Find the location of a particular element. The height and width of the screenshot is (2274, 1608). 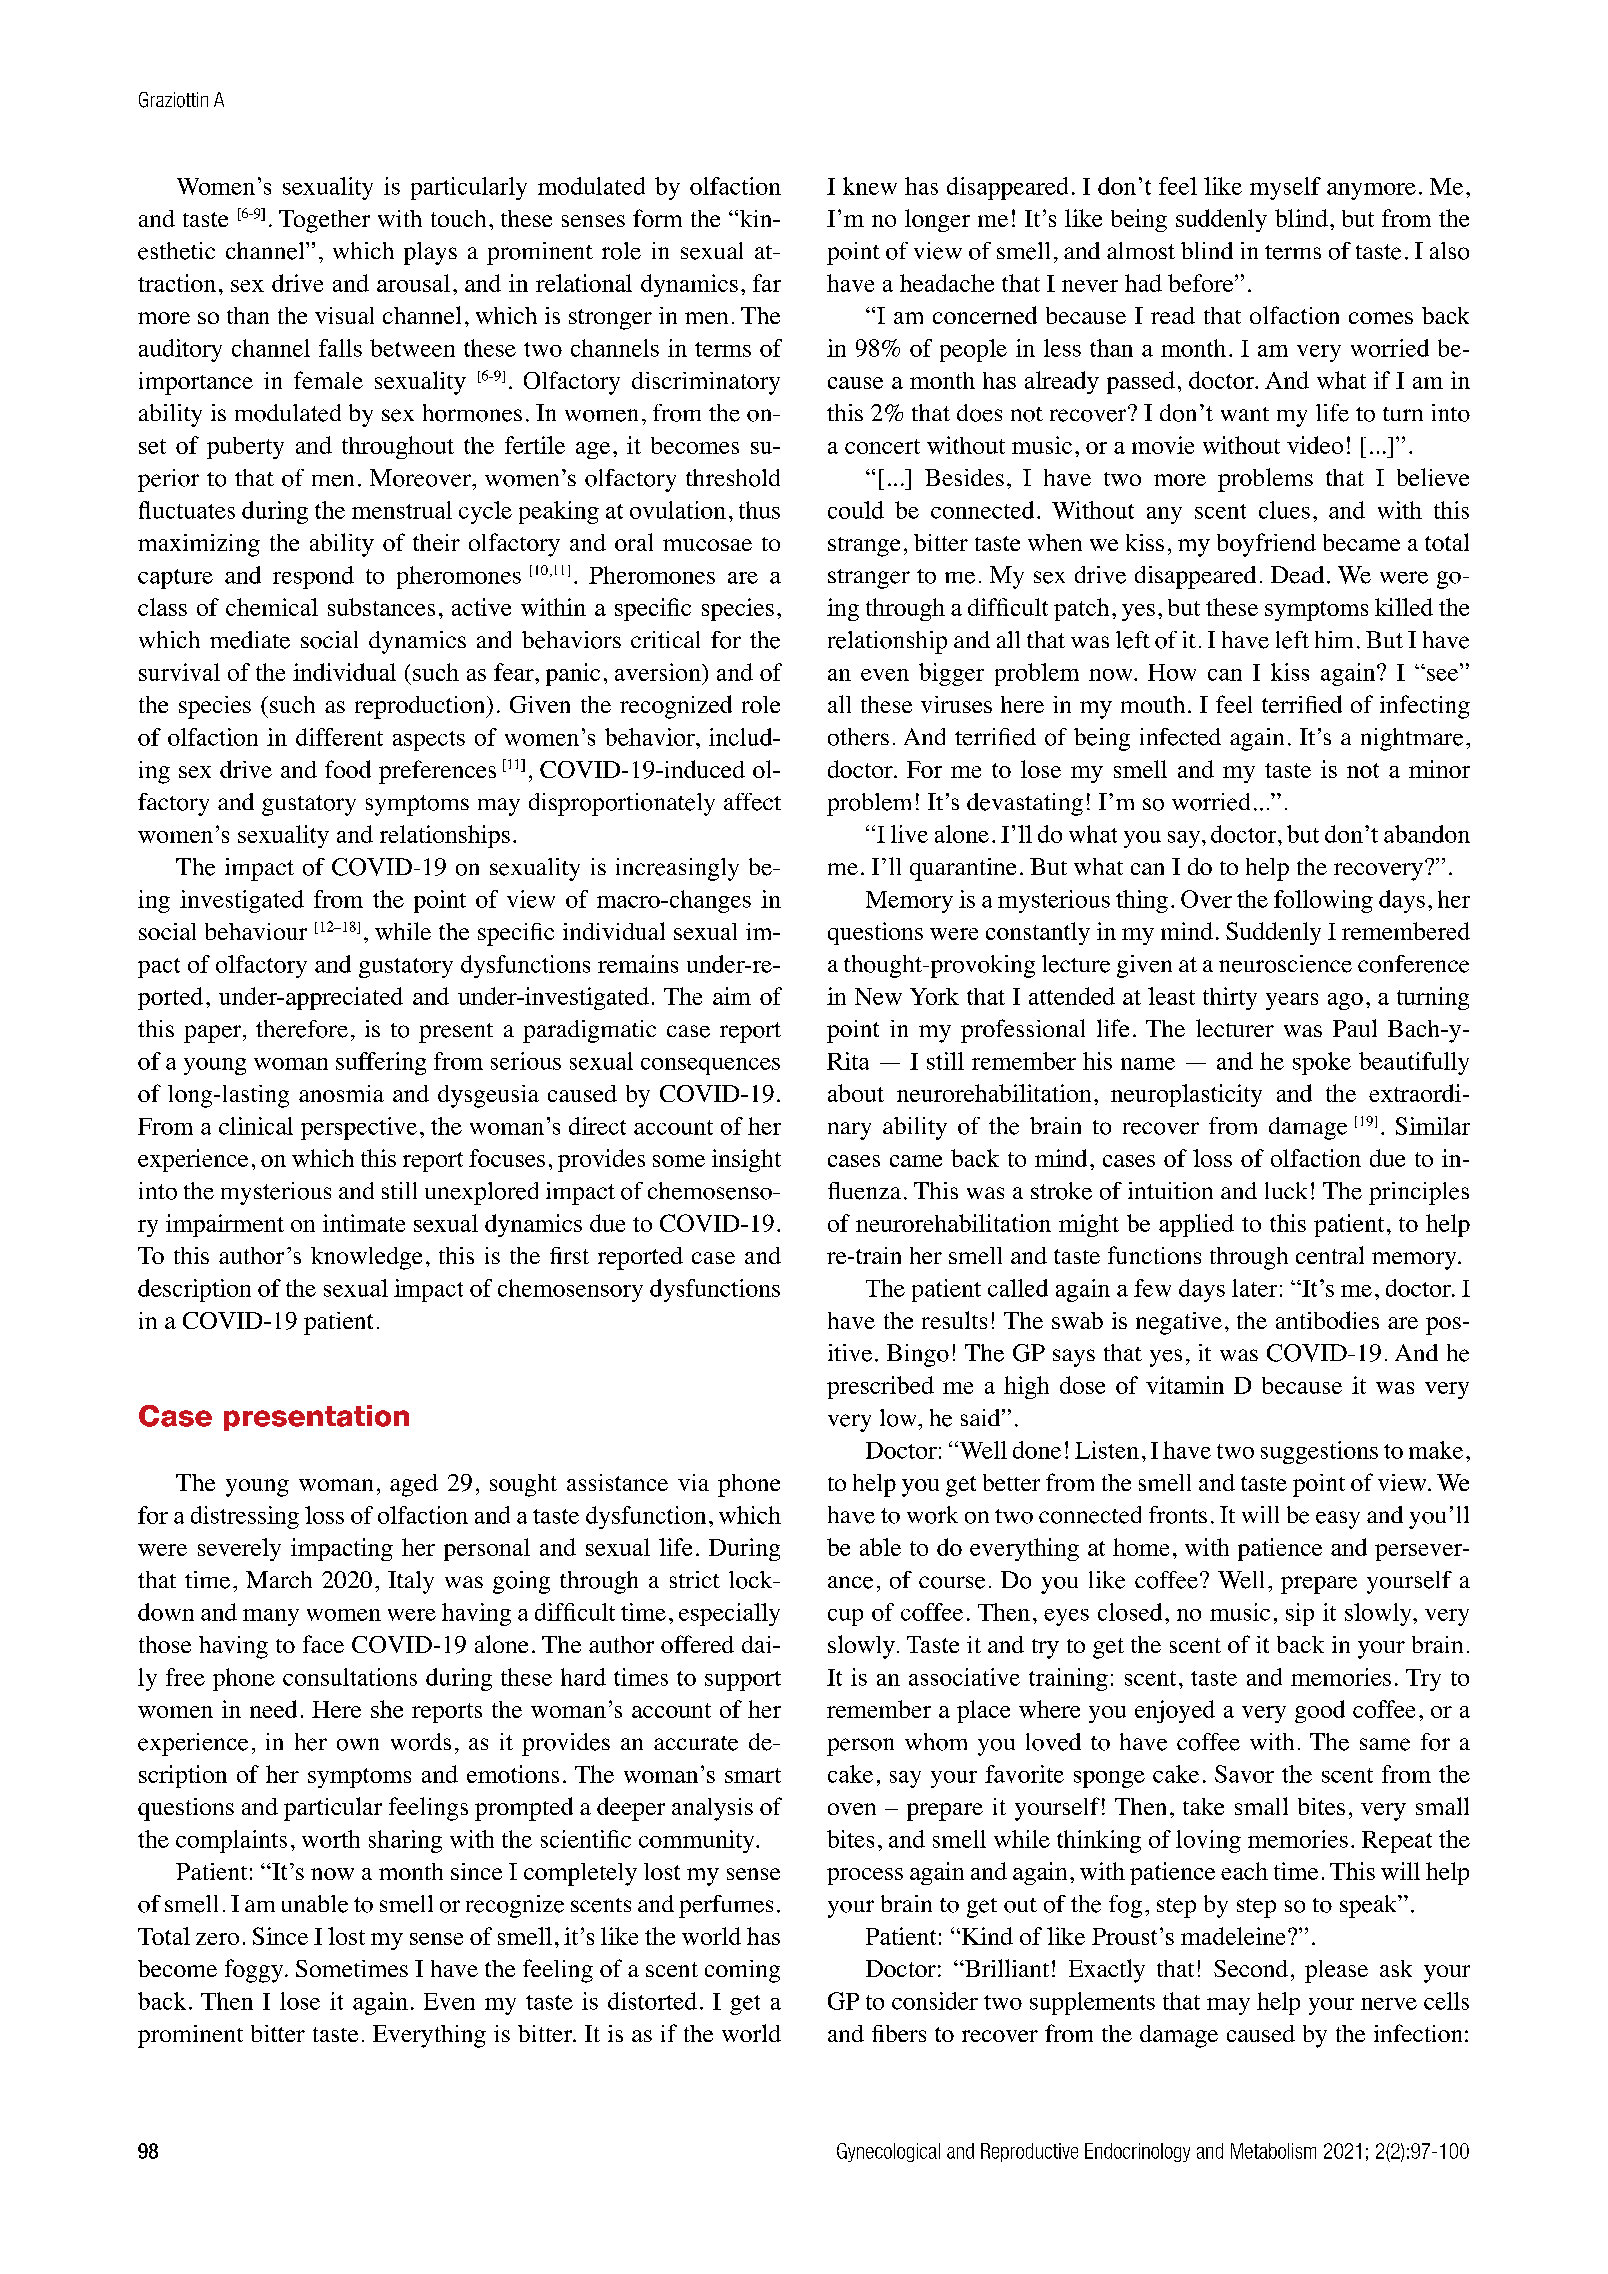

myself is located at coordinates (1285, 188).
